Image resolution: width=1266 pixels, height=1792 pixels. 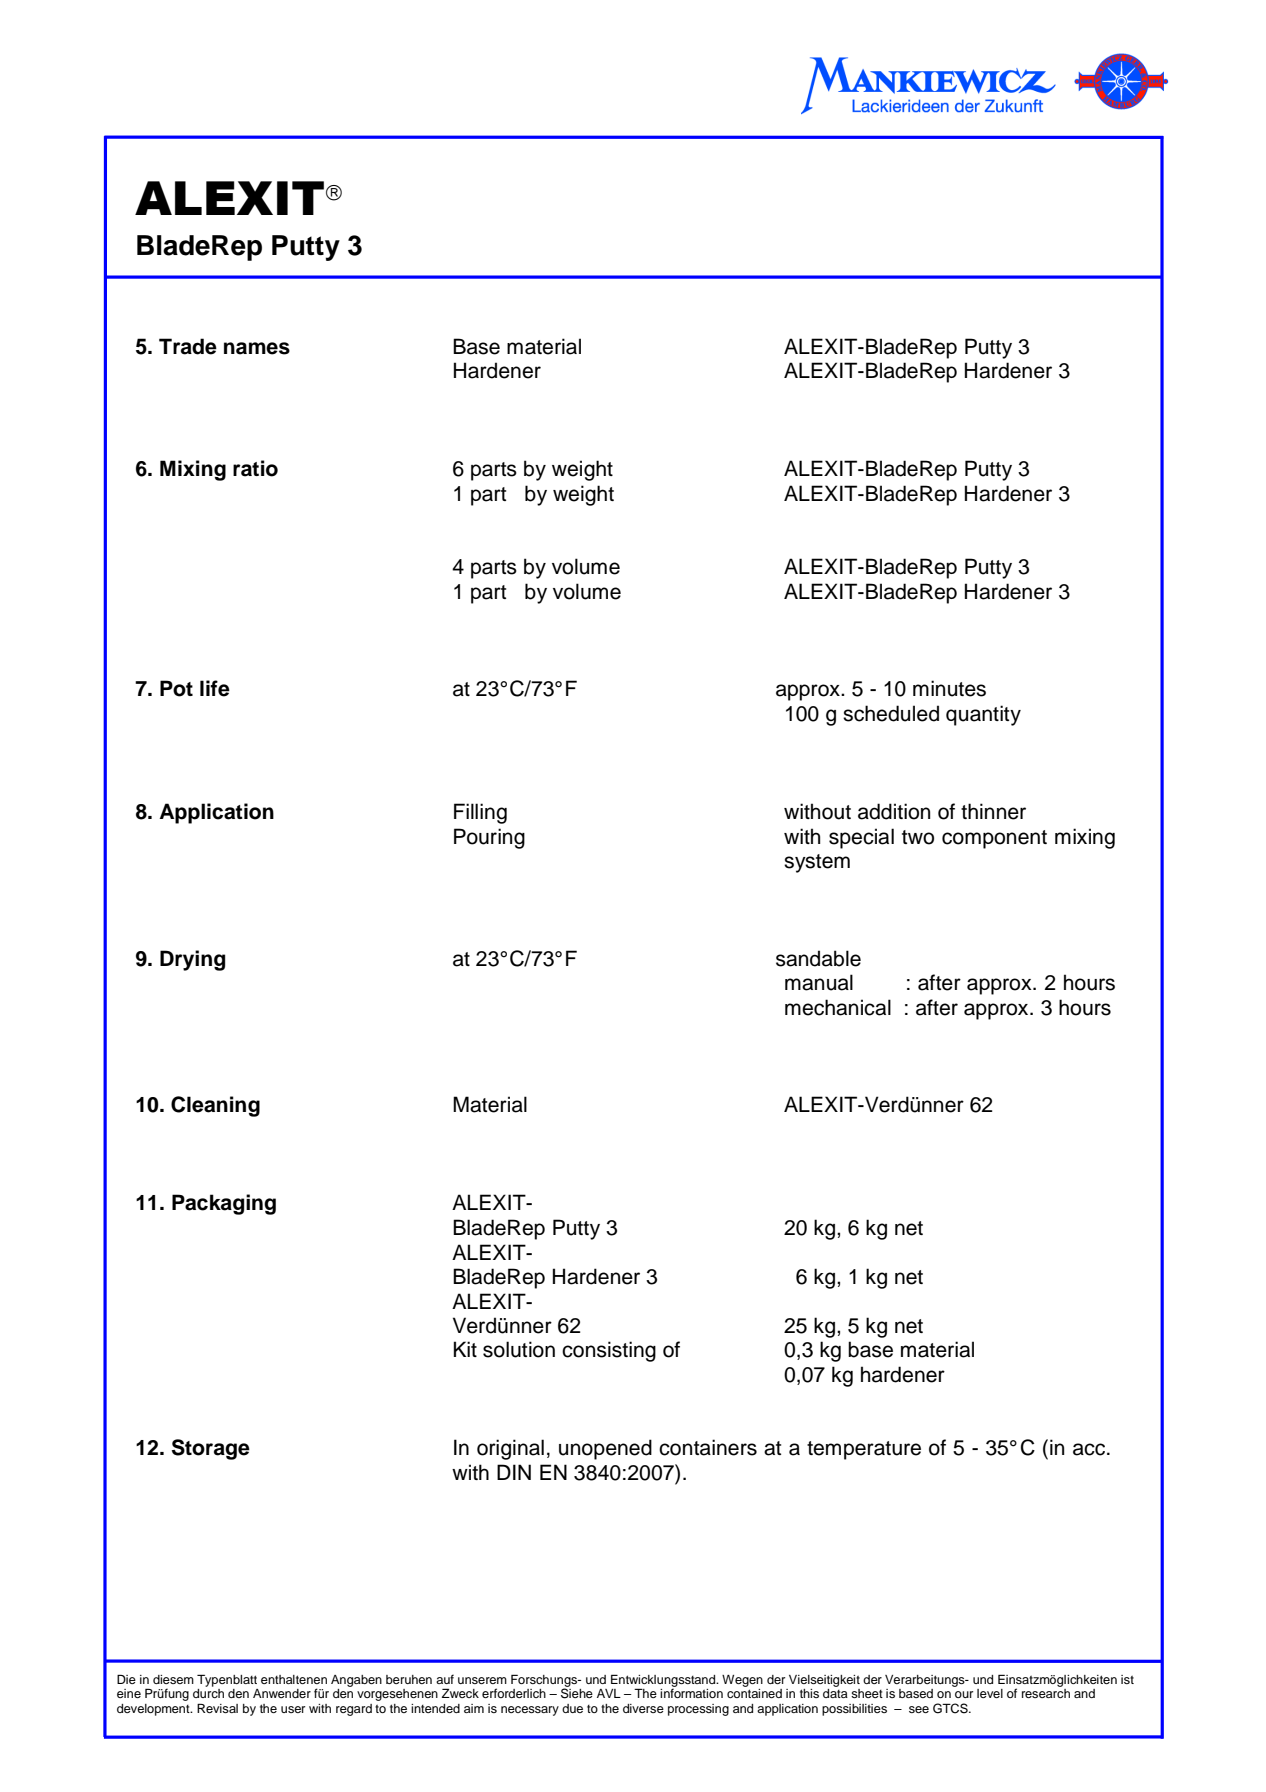 I want to click on ratio, so click(x=255, y=468).
